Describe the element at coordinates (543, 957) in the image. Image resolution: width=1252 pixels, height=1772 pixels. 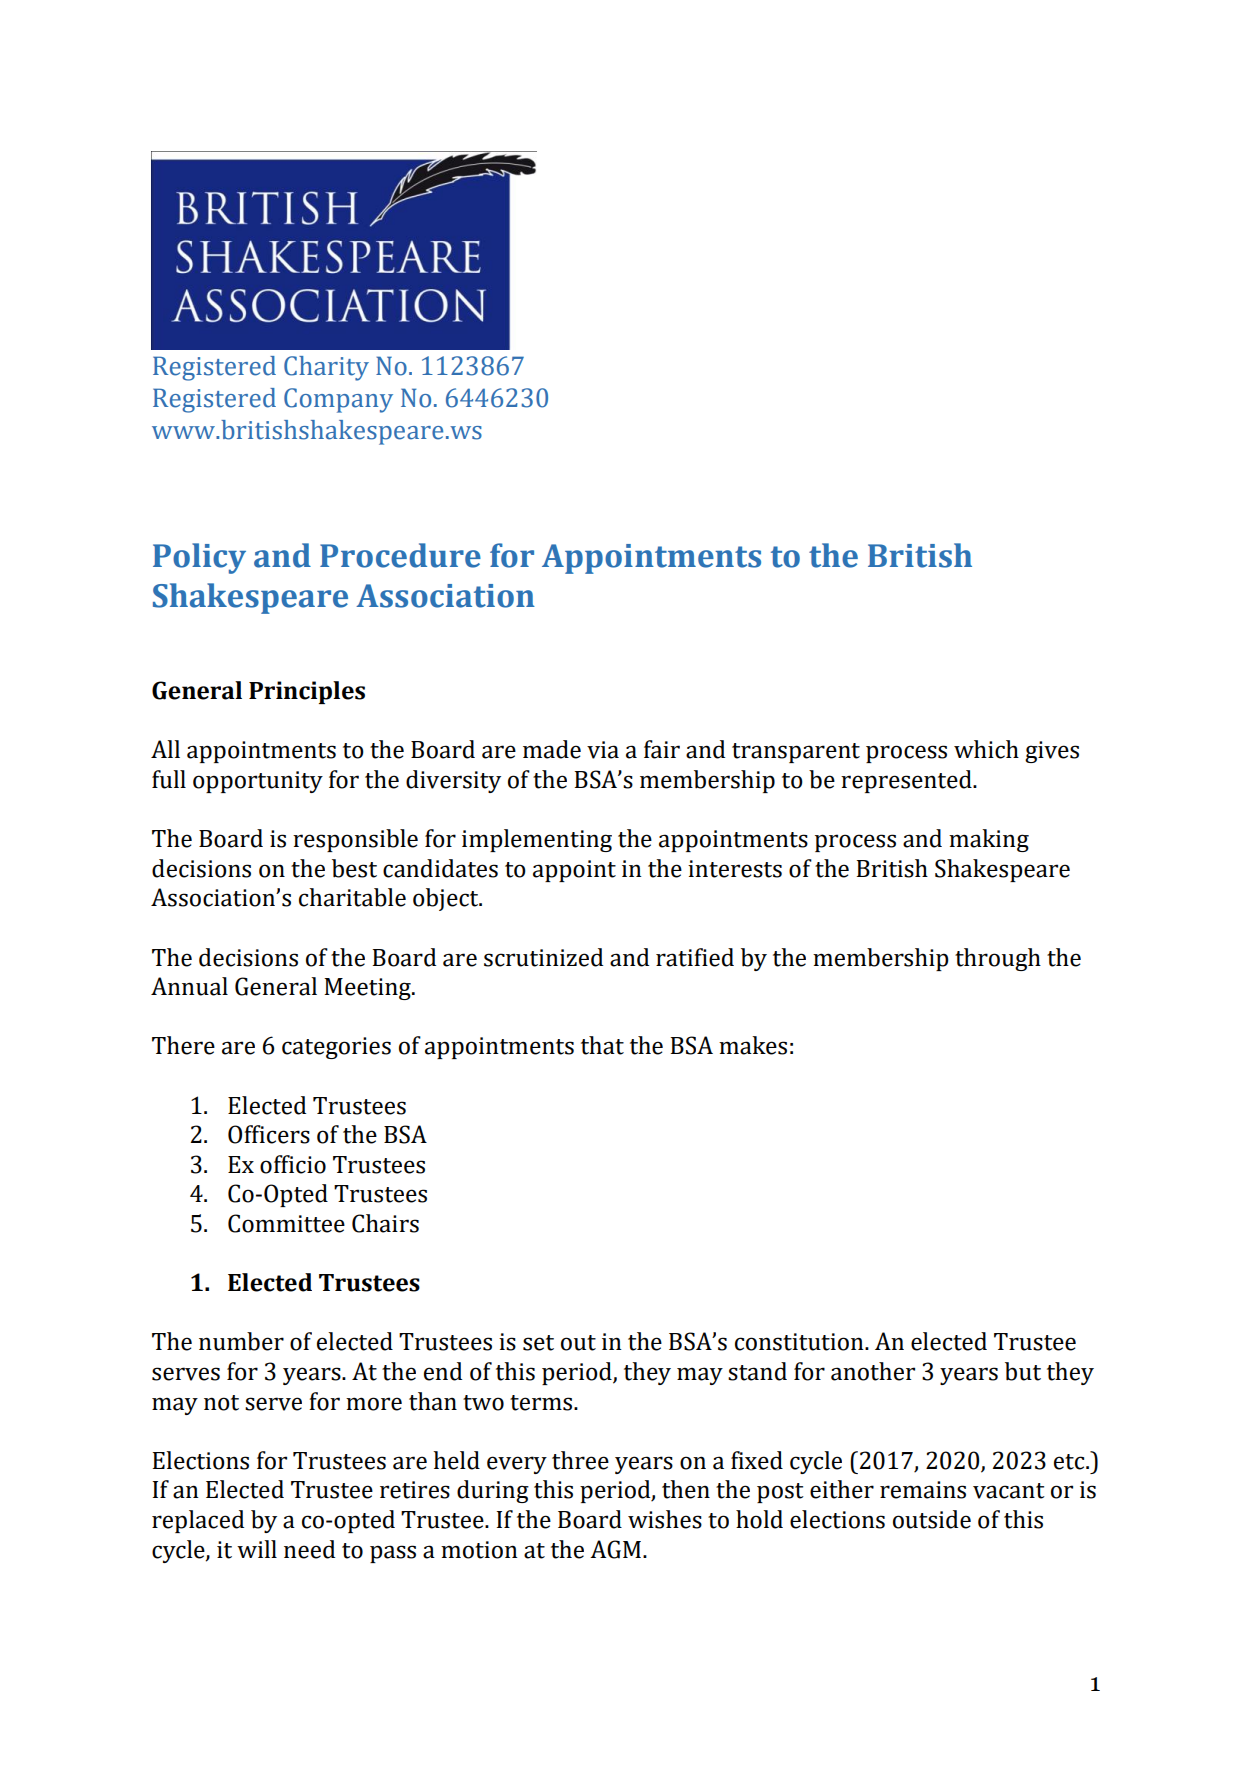
I see `scrutinized` at that location.
